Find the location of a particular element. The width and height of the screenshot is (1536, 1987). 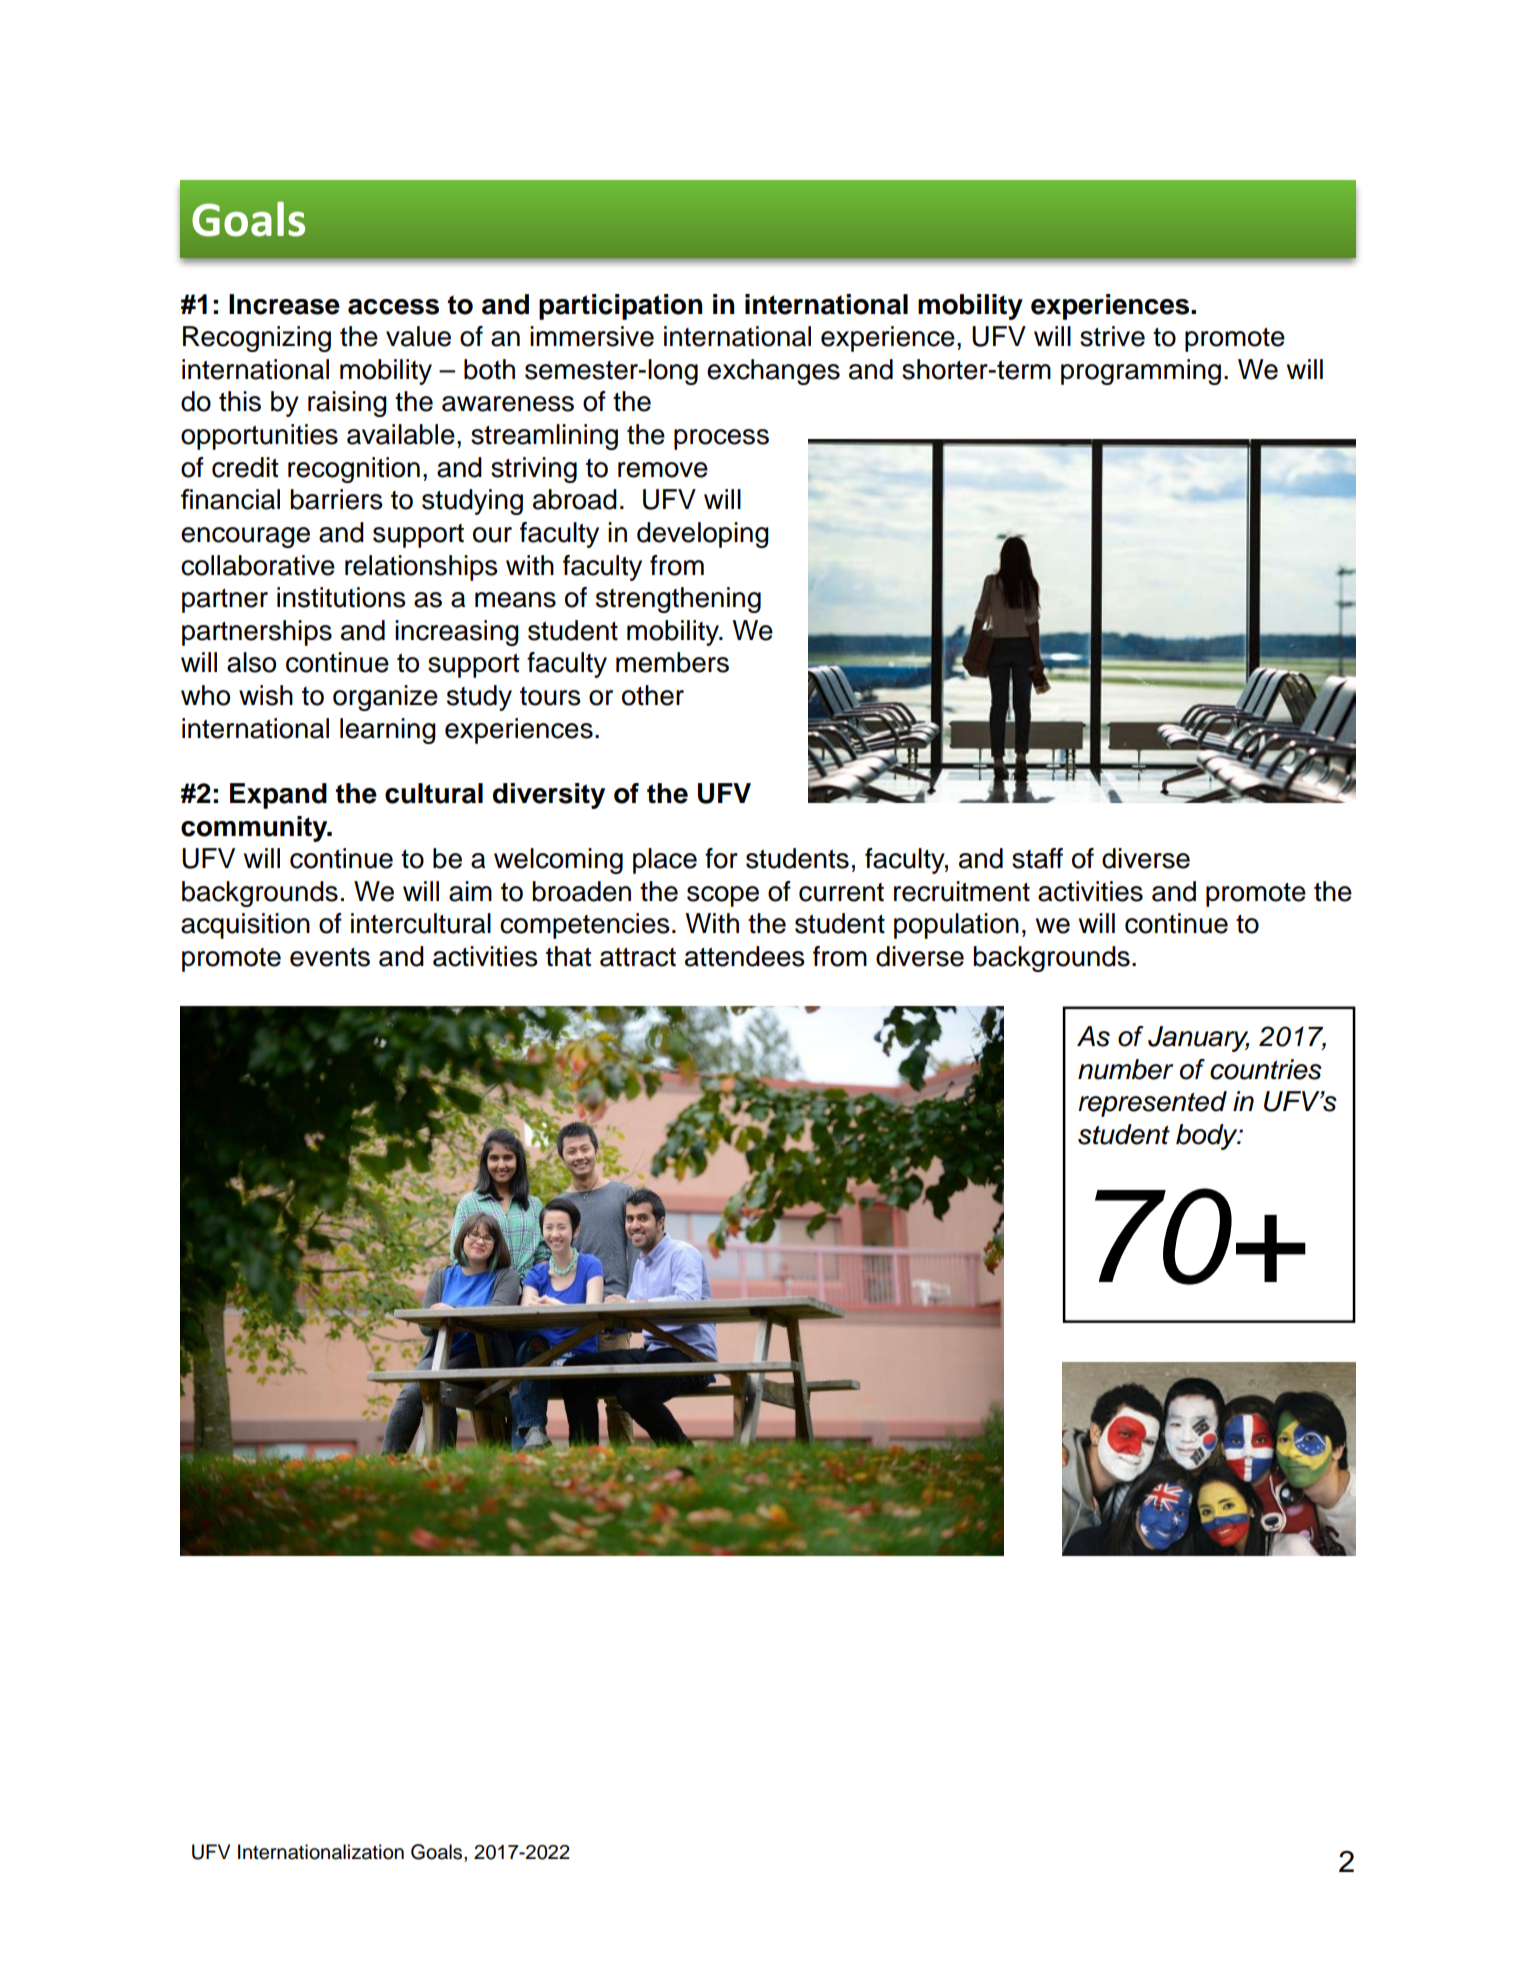

strive is located at coordinates (1112, 336).
